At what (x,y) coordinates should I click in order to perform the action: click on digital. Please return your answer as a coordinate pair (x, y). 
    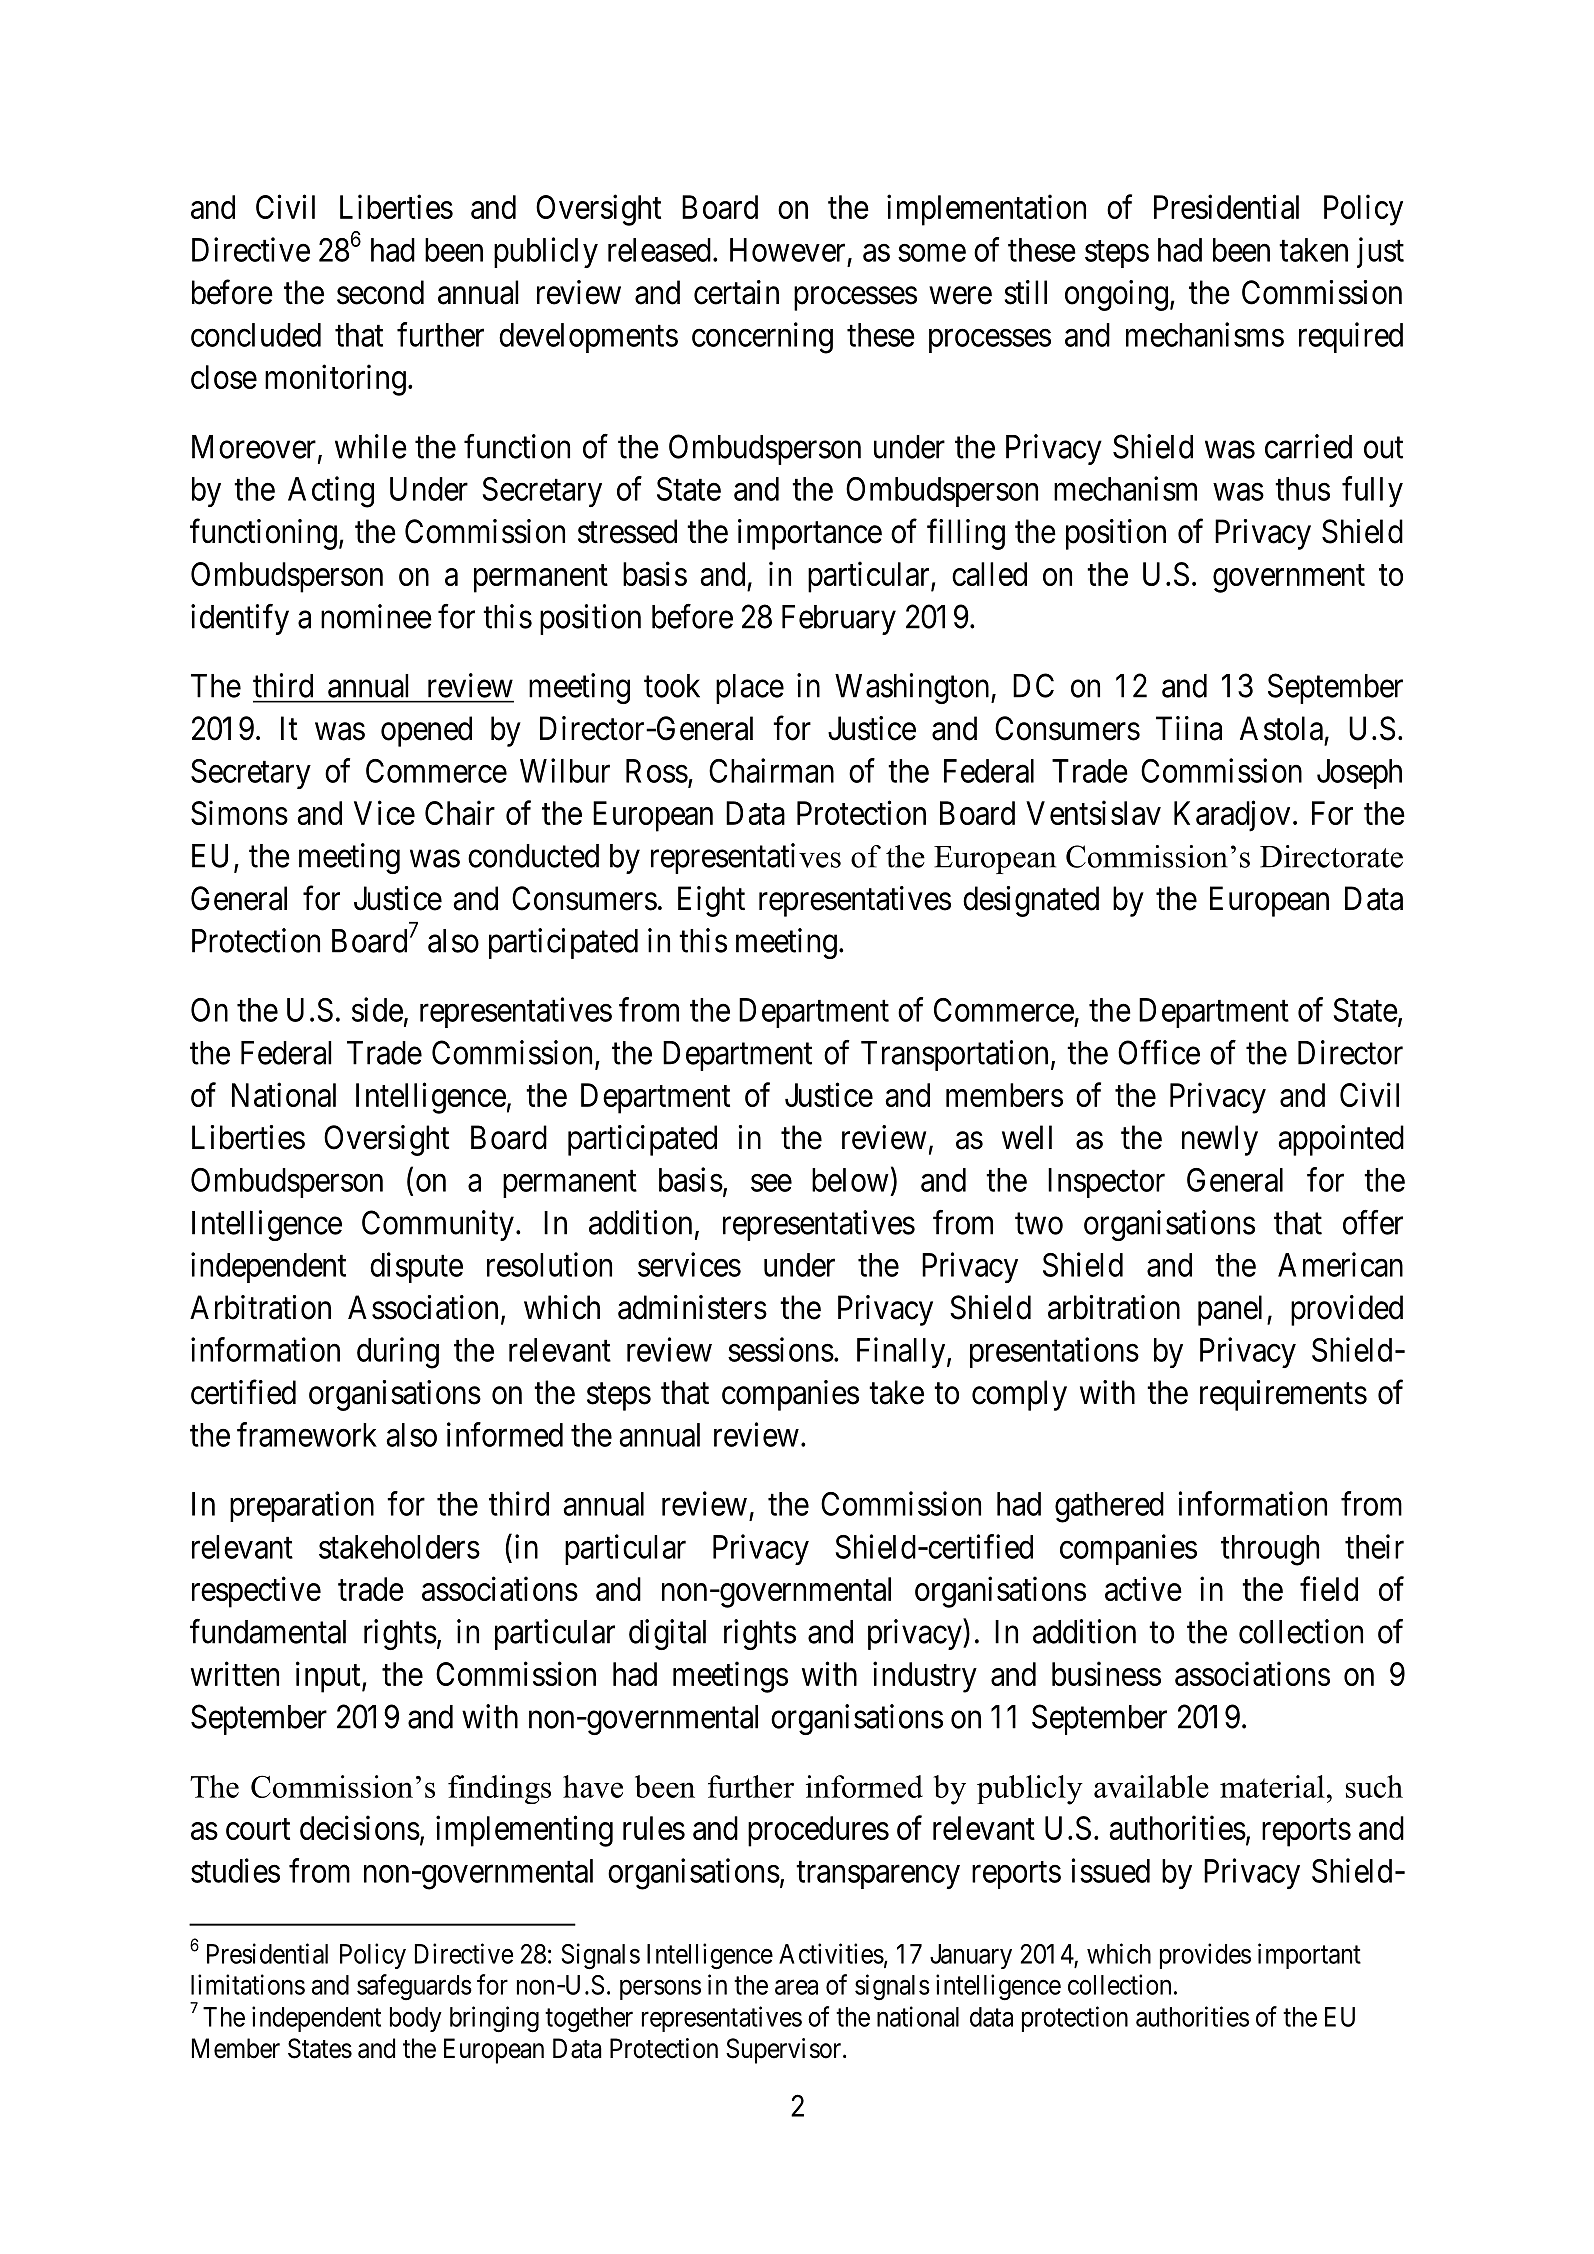
    Looking at the image, I should click on (667, 1634).
